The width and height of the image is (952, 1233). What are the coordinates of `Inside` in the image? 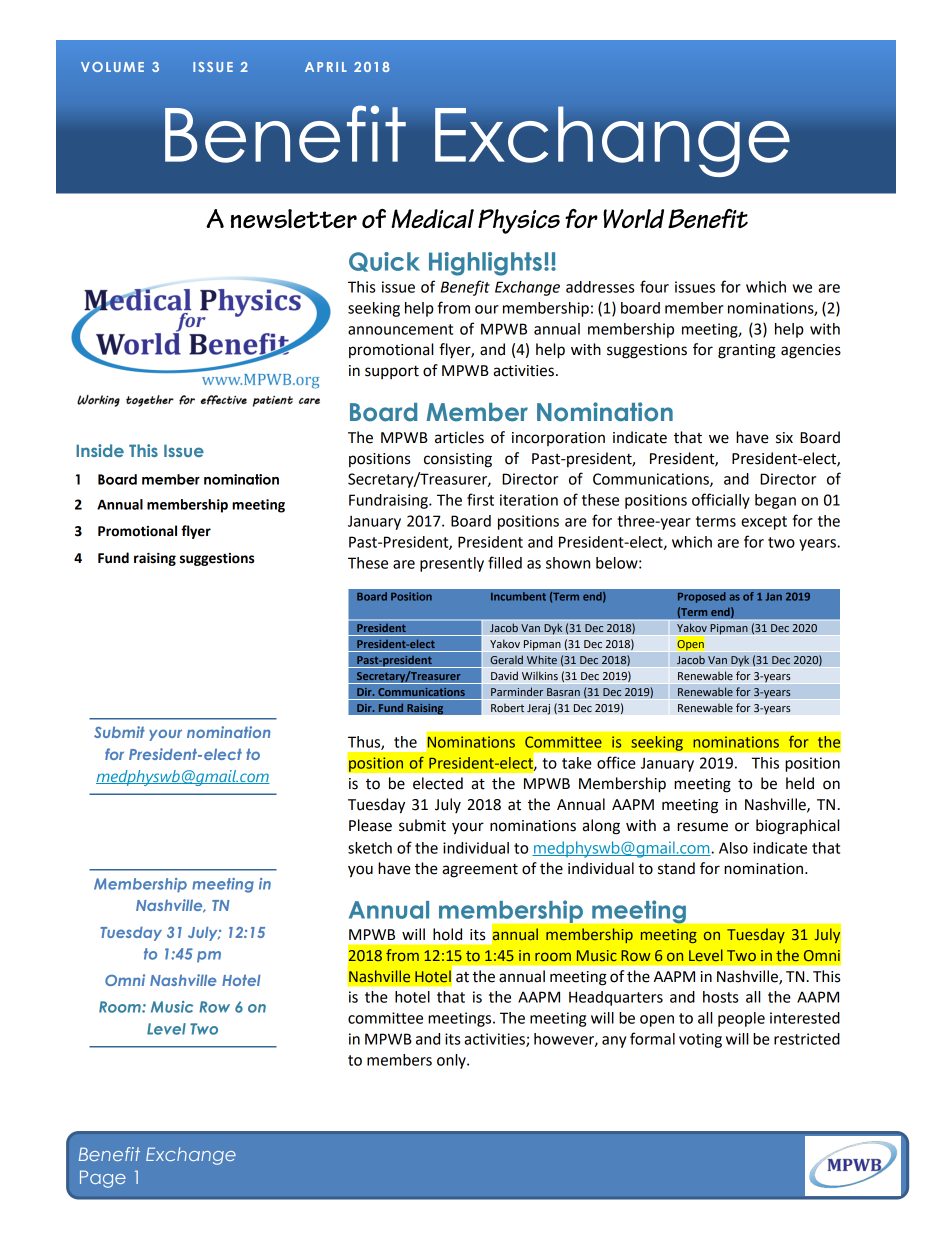 It's located at (100, 450).
